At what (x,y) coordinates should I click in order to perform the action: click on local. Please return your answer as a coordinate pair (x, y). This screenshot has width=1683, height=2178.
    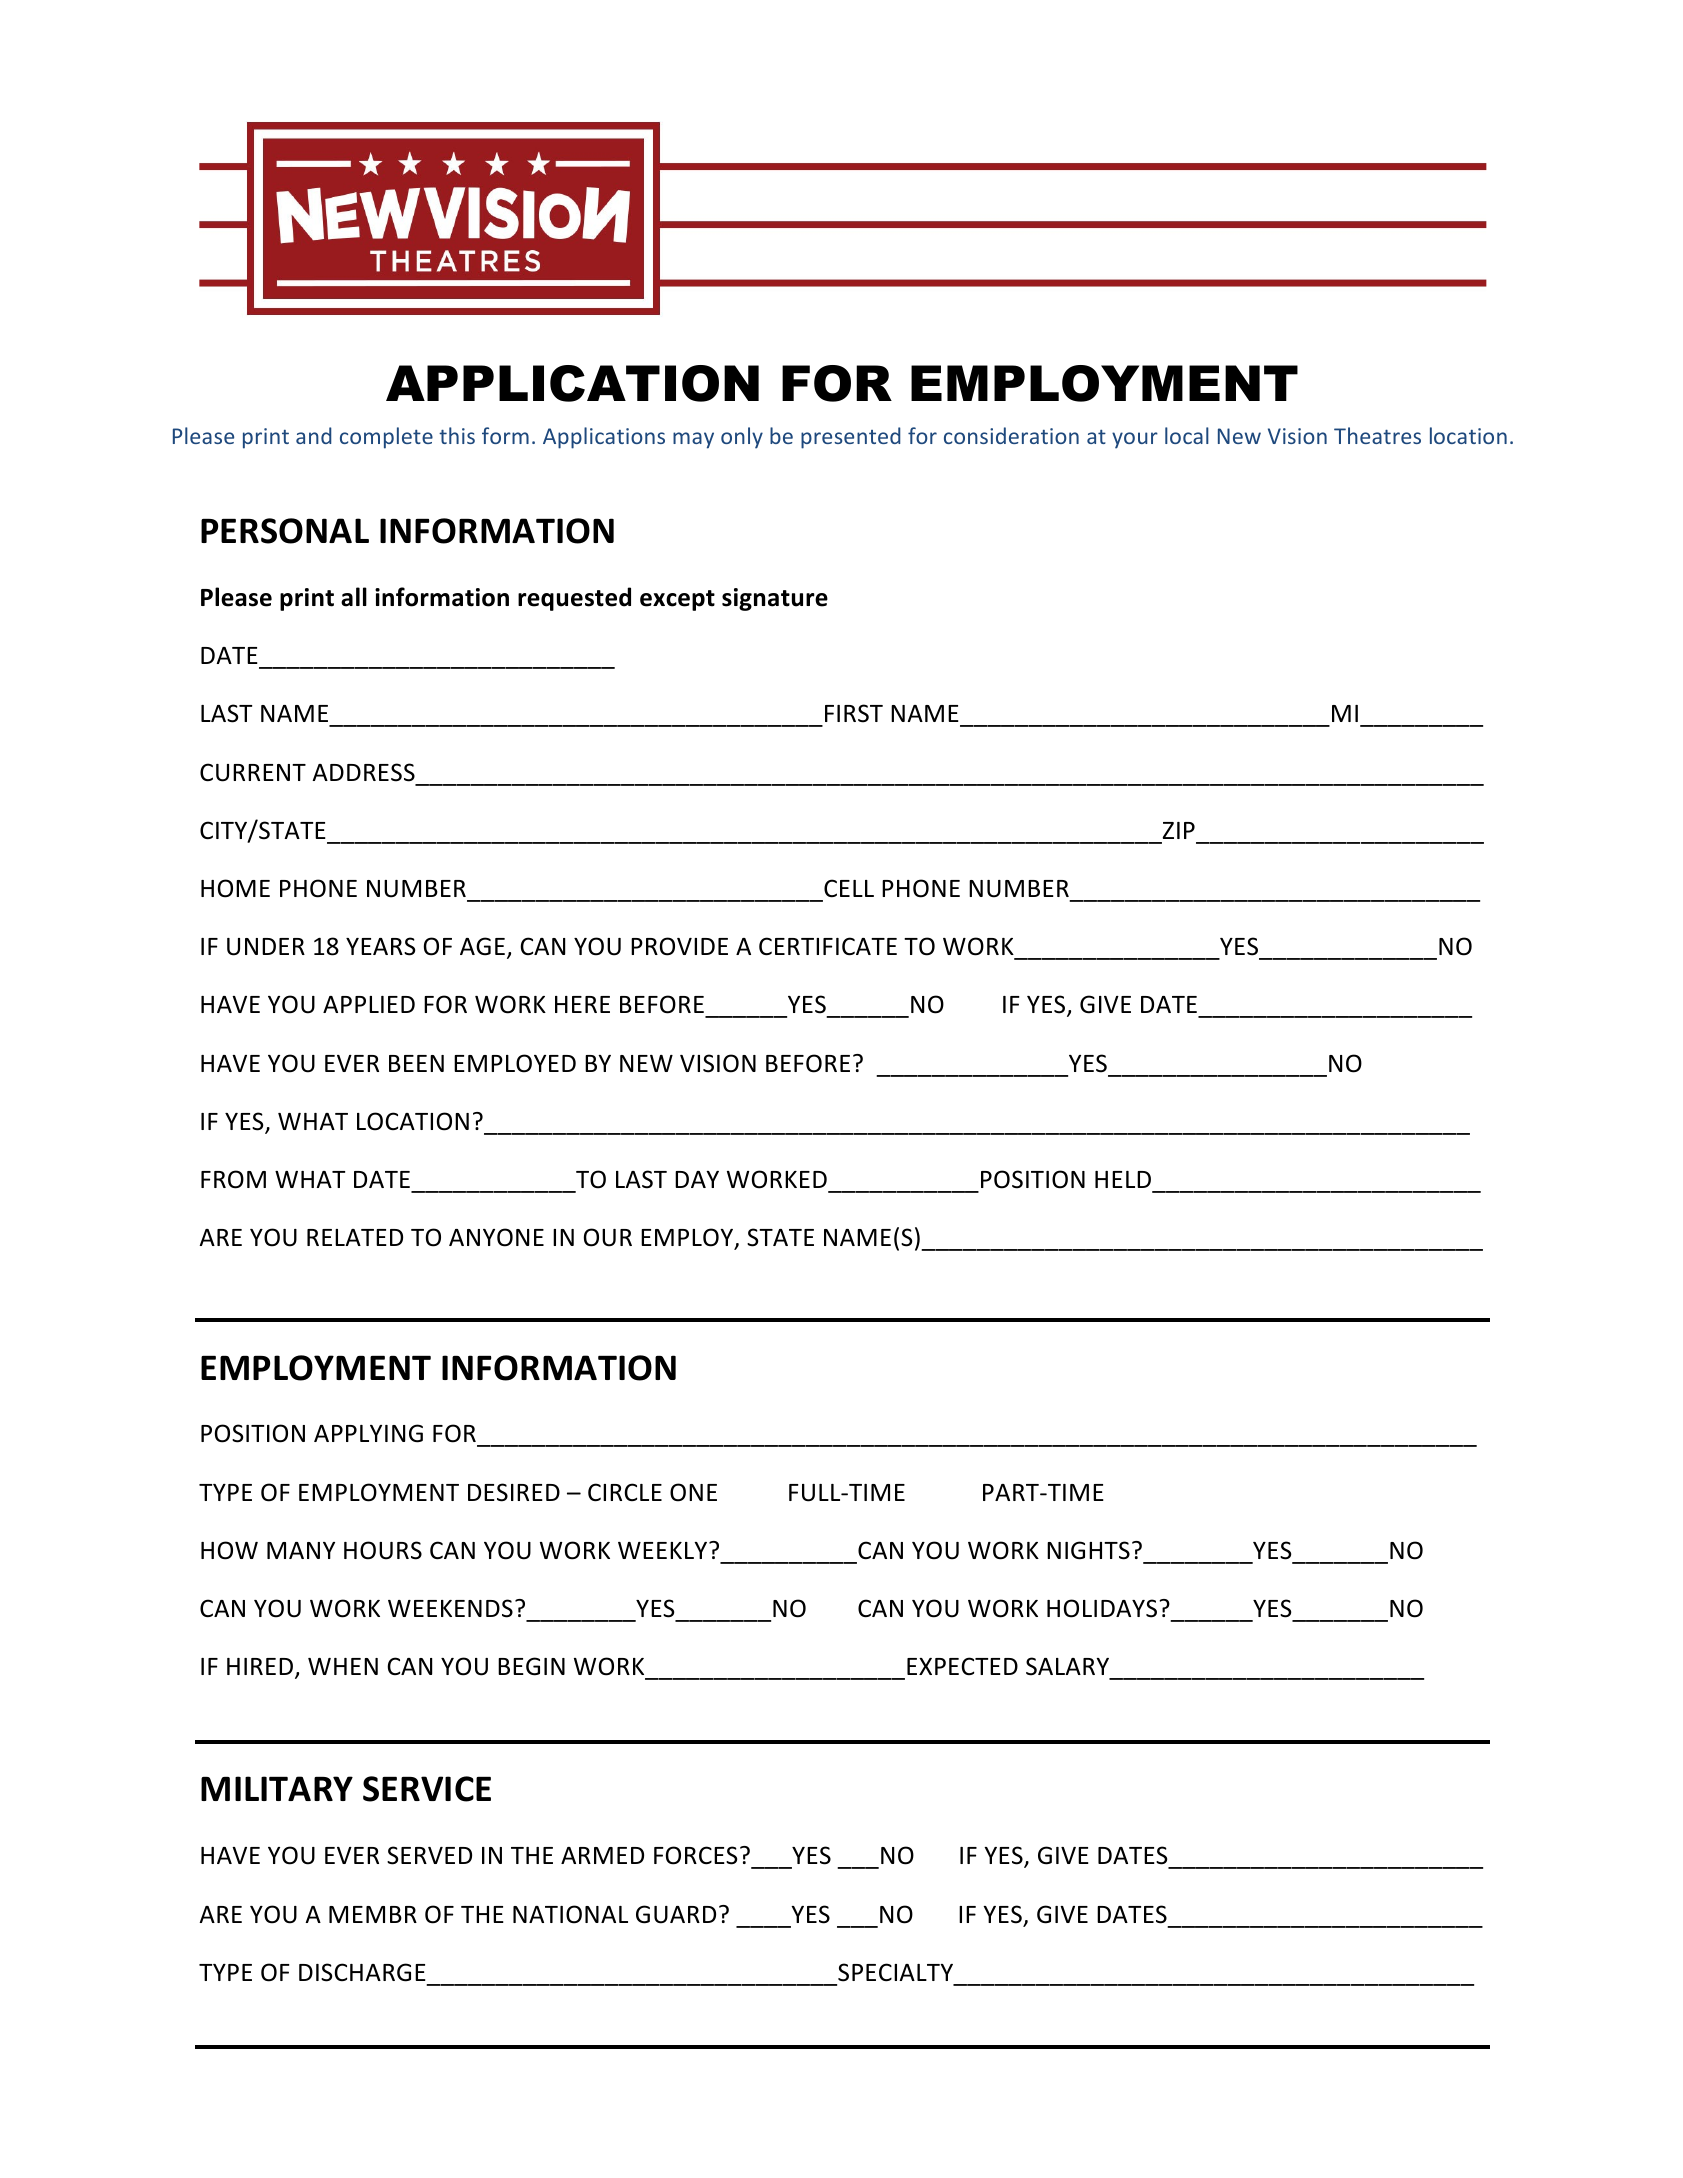
    Looking at the image, I should click on (1187, 435).
